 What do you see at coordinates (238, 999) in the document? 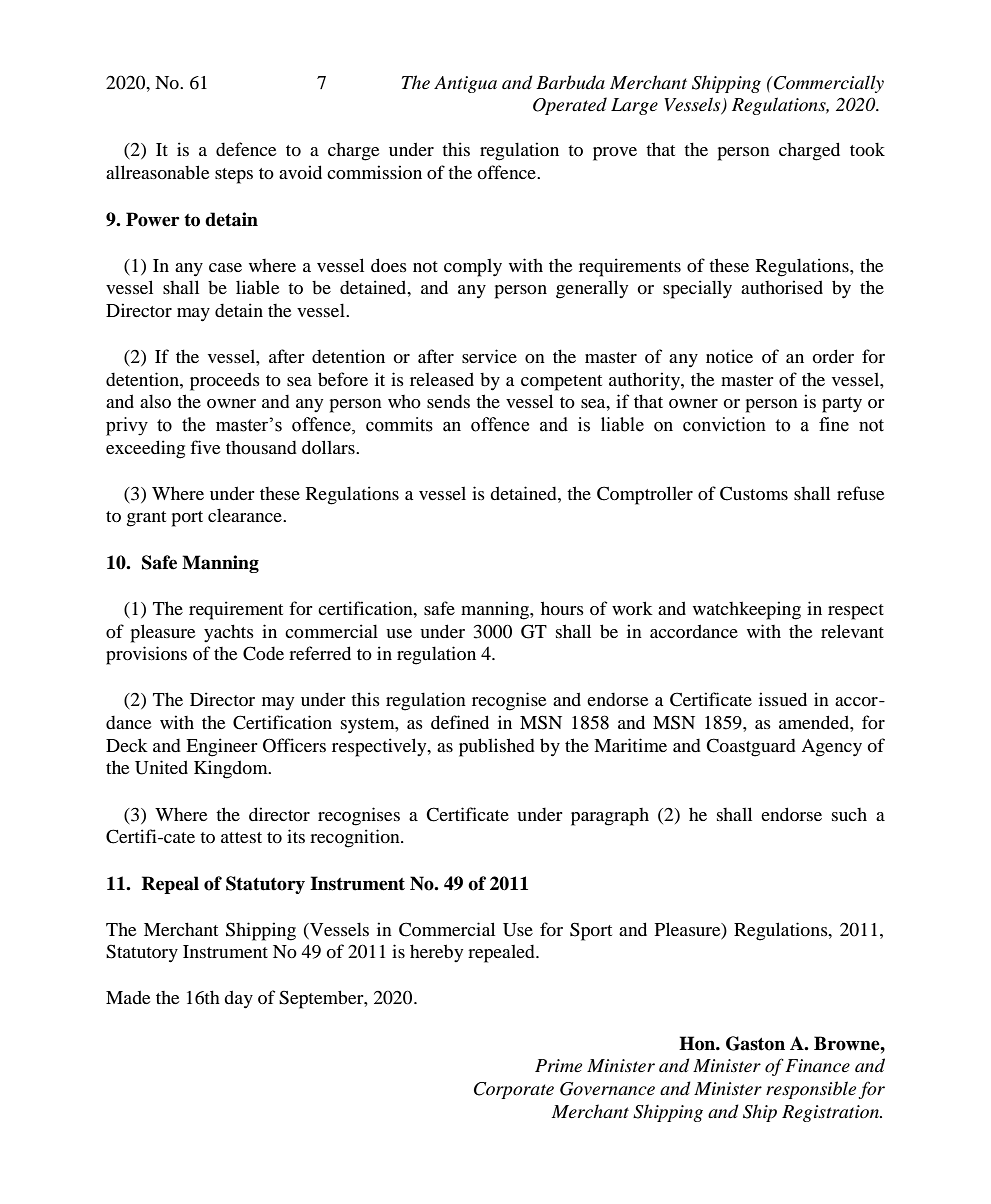
I see `day` at bounding box center [238, 999].
